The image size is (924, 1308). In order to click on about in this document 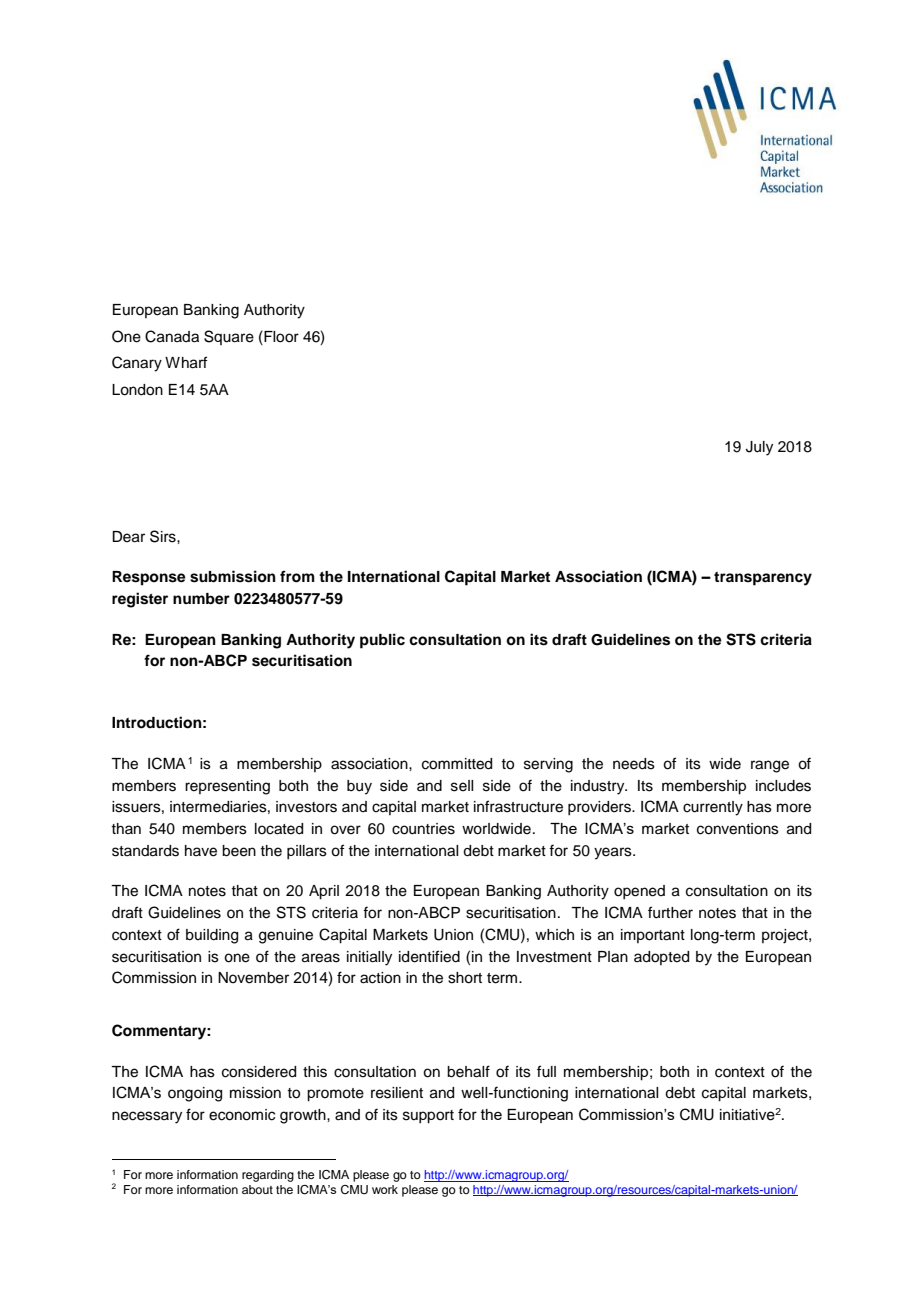, I will do `click(257, 1189)`.
